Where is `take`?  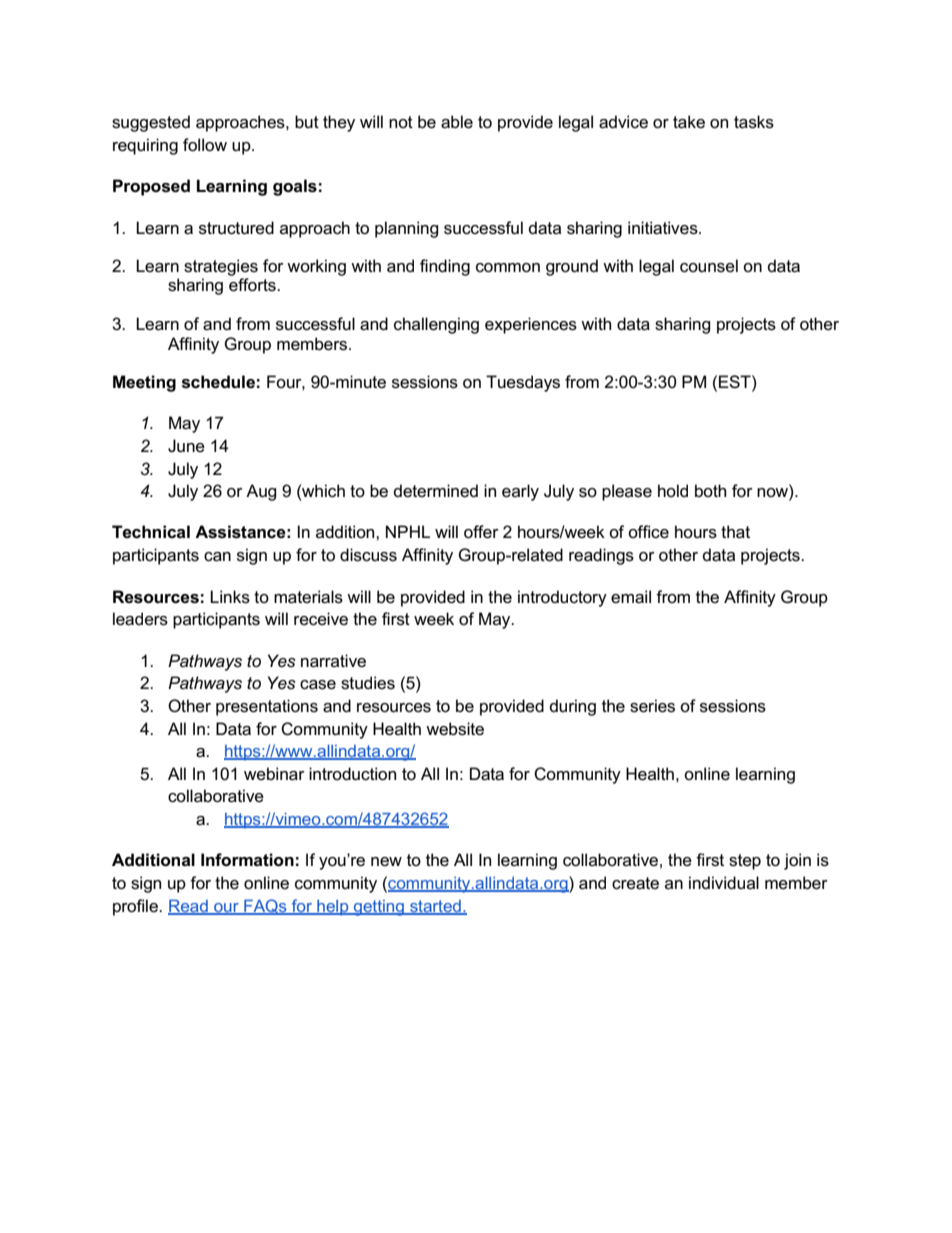 take is located at coordinates (689, 122).
